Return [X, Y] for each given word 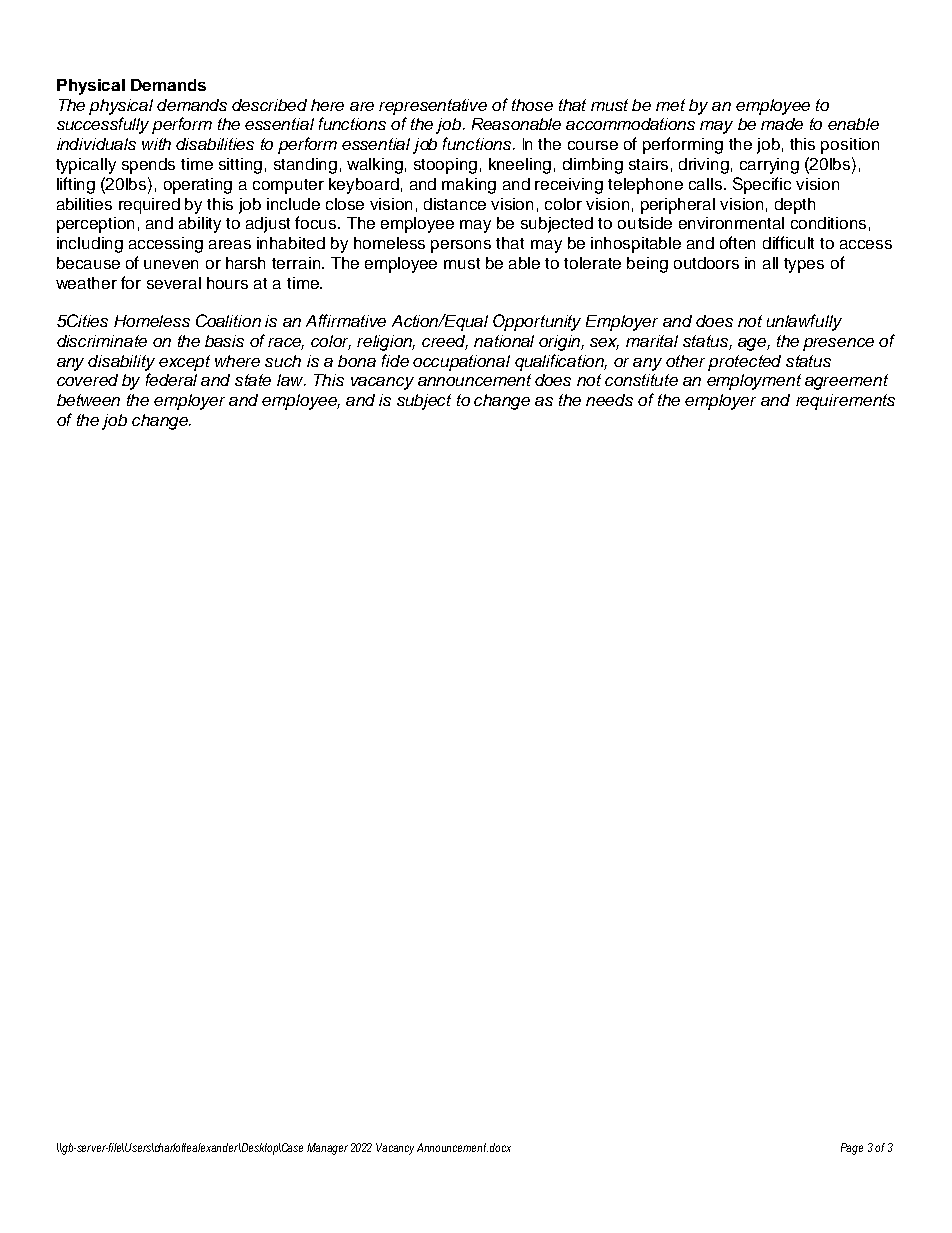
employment [754, 382]
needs [609, 400]
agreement [846, 382]
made [782, 124]
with [156, 144]
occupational [461, 363]
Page [852, 1149]
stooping [445, 166]
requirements [845, 402]
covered [87, 380]
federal [171, 379]
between [88, 400]
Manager [327, 1149]
